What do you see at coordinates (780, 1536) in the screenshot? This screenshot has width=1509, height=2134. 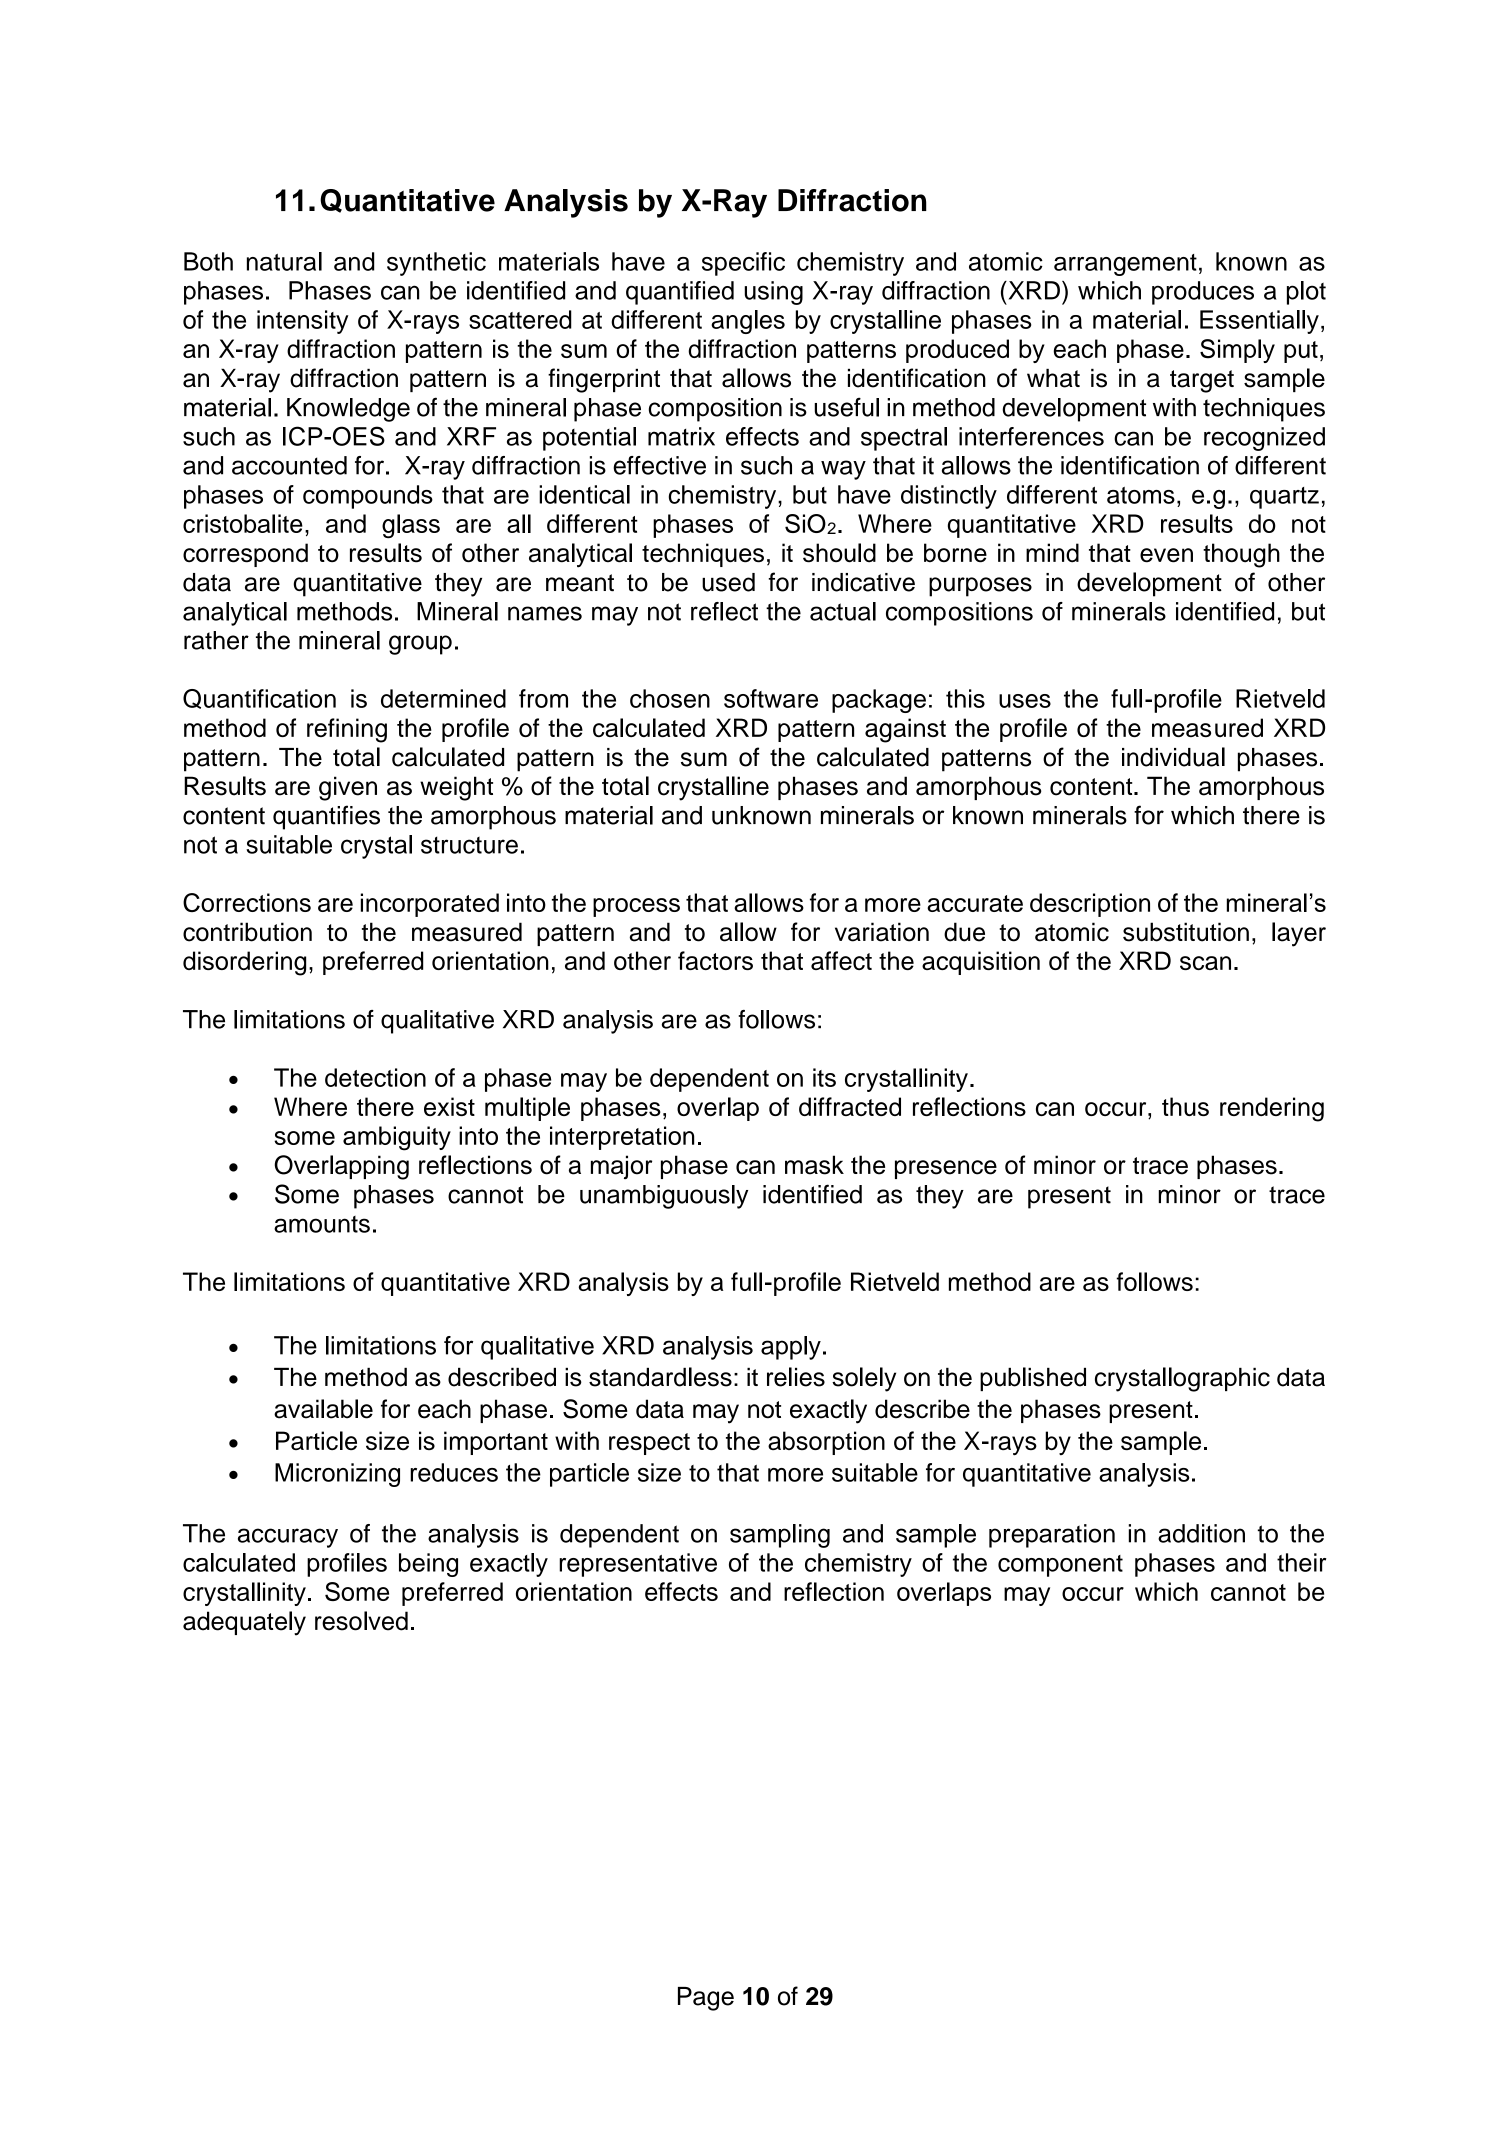 I see `sampling` at bounding box center [780, 1536].
